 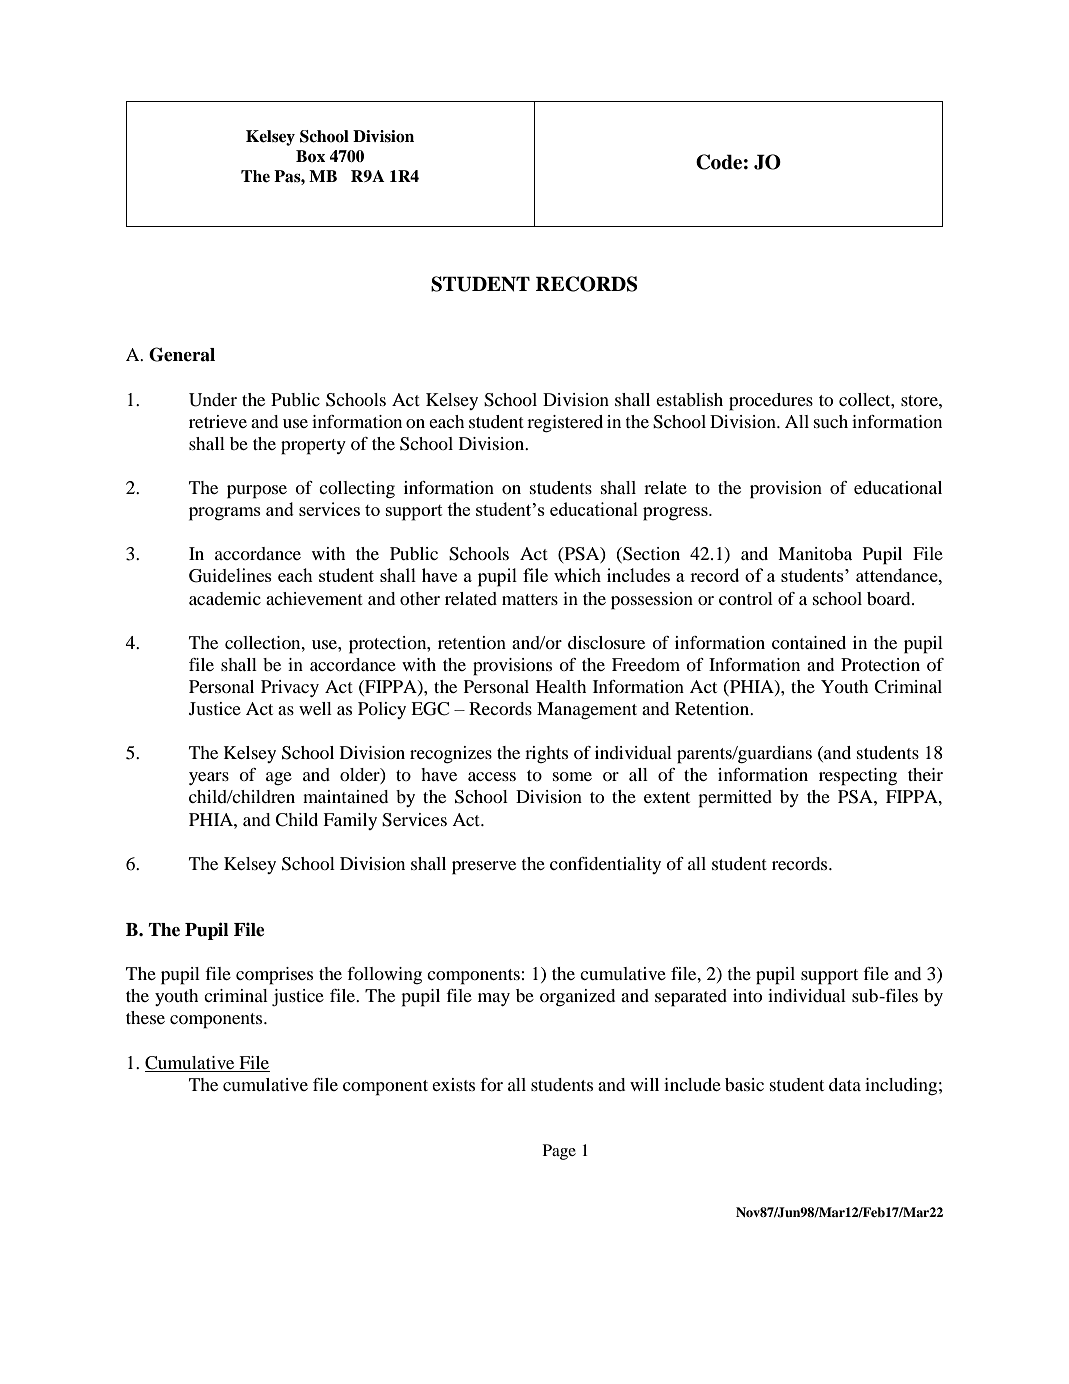 What do you see at coordinates (771, 402) in the page?
I see `procedures` at bounding box center [771, 402].
